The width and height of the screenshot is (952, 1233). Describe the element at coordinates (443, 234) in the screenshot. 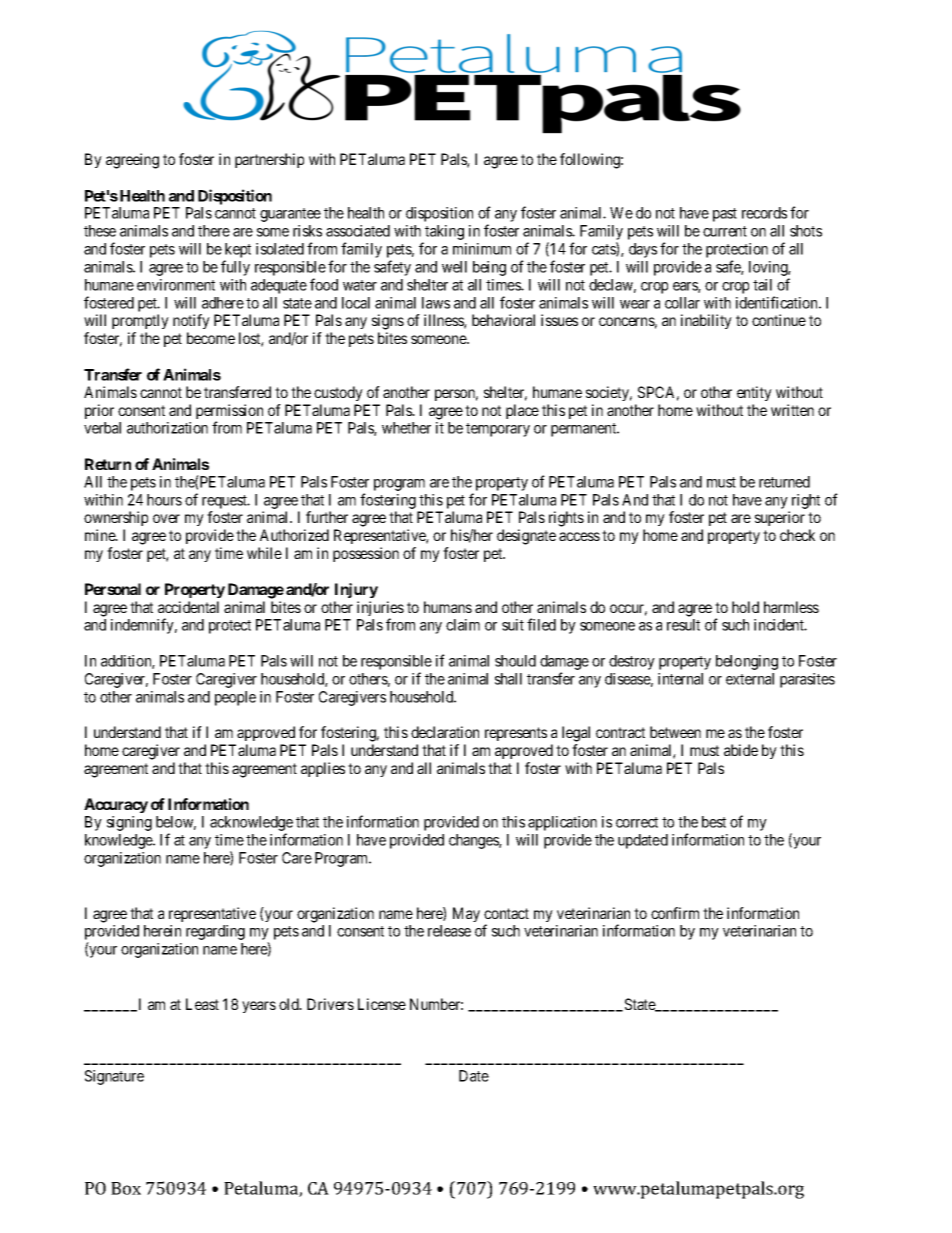

I see `taking` at that location.
